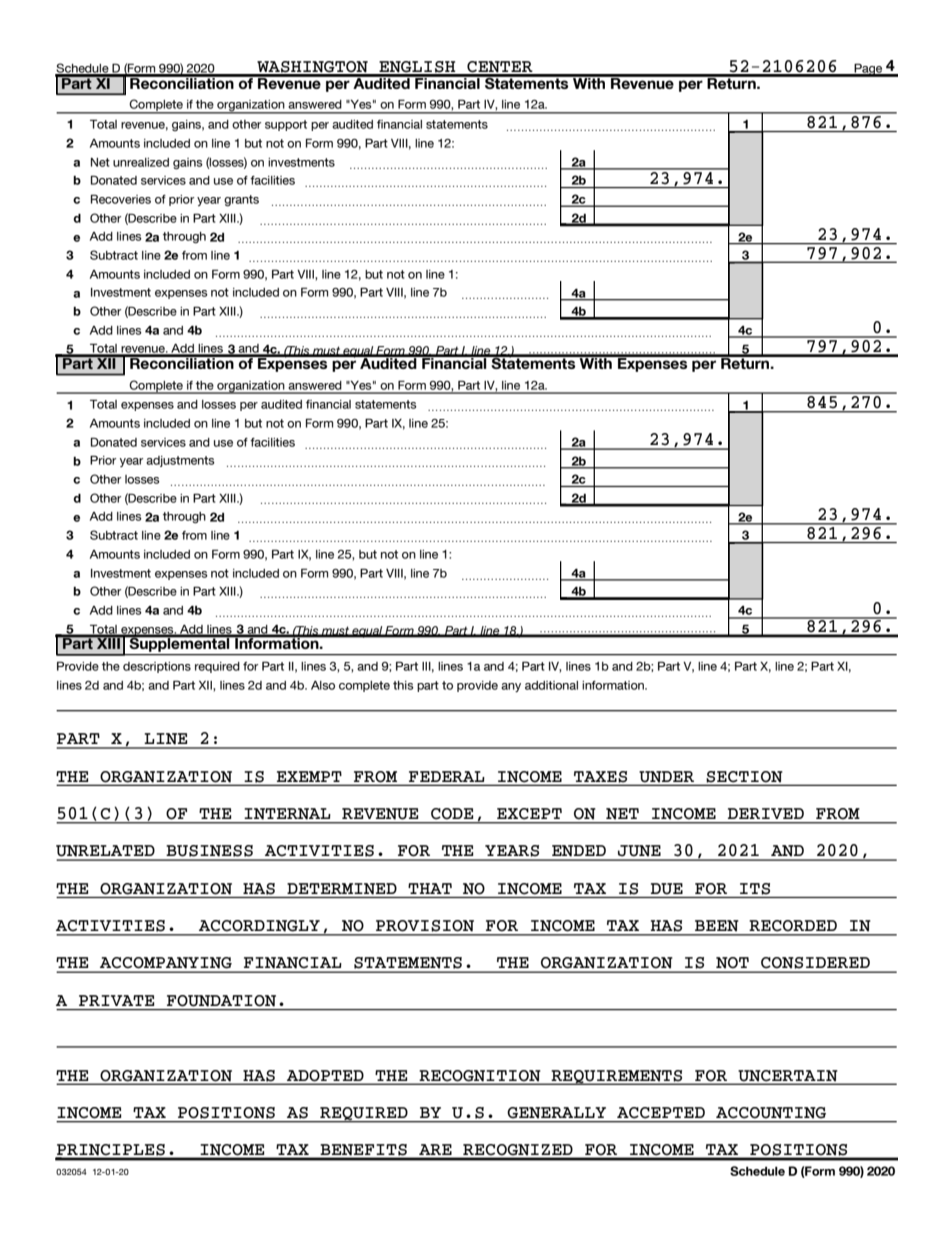 Image resolution: width=952 pixels, height=1233 pixels. Describe the element at coordinates (241, 200) in the page. I see `grants` at that location.
